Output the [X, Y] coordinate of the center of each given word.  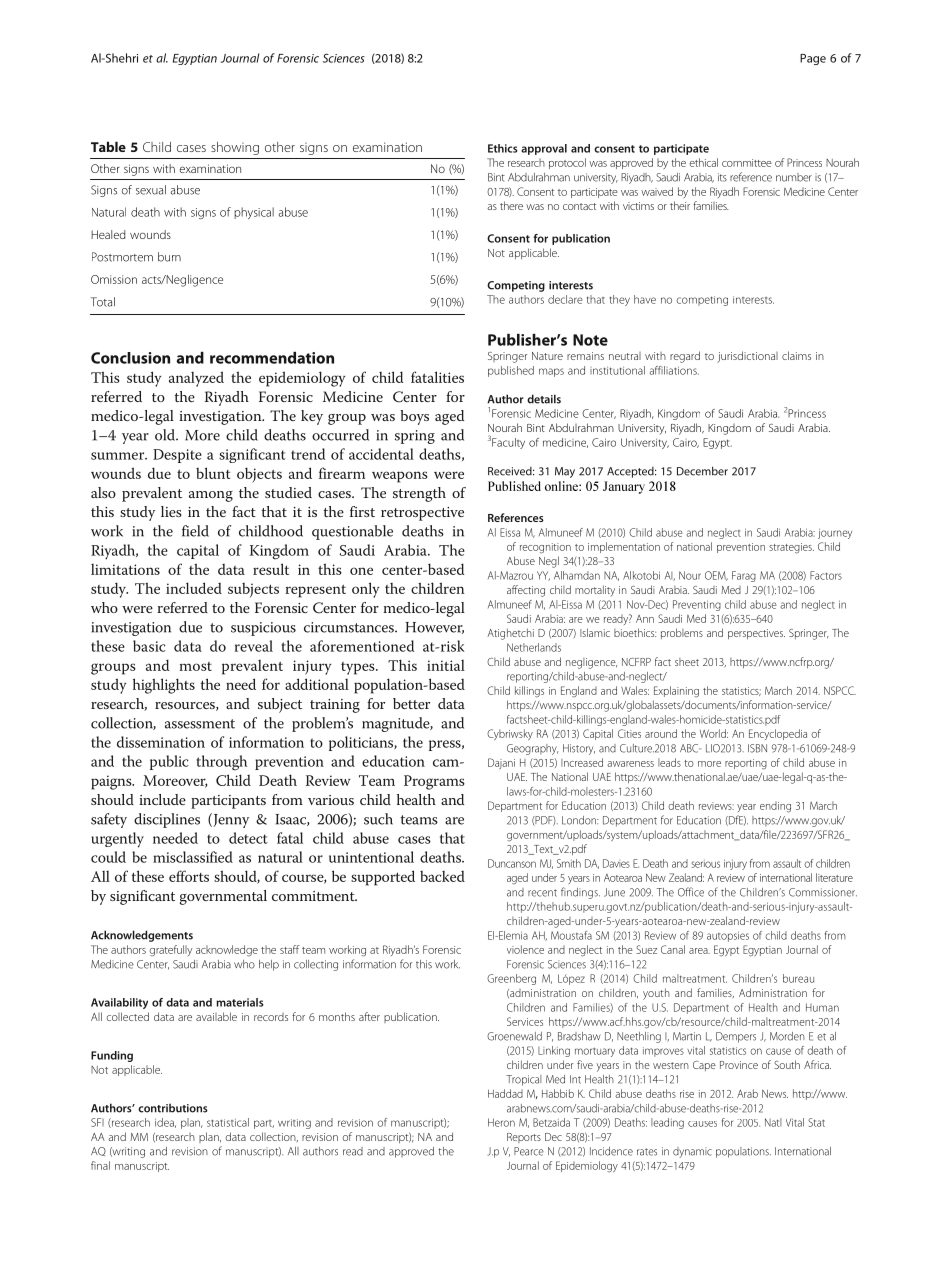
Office [691, 892]
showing [235, 148]
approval [544, 149]
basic [149, 646]
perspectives [756, 634]
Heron [501, 1122]
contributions [173, 1108]
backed [442, 876]
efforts [189, 876]
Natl [773, 1122]
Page [813, 59]
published [511, 371]
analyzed [196, 379]
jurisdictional [747, 357]
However [434, 628]
